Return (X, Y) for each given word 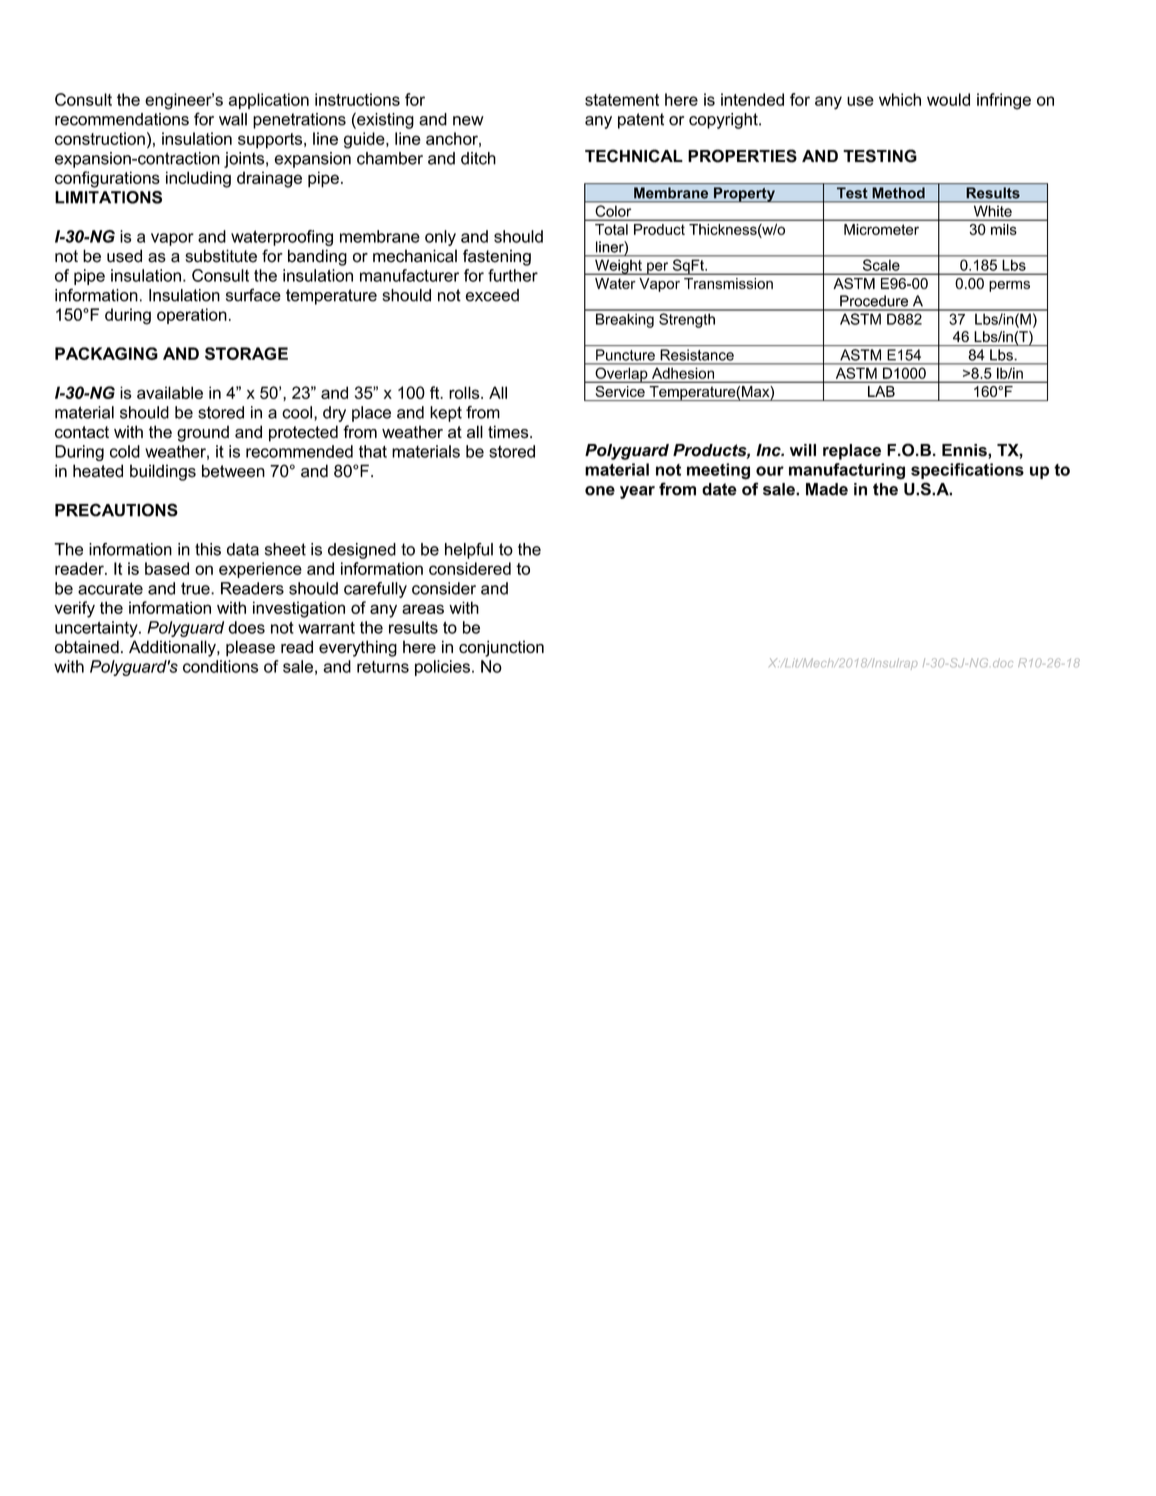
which (900, 99)
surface (253, 295)
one (600, 491)
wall (233, 119)
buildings (163, 472)
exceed (492, 295)
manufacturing (847, 471)
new (468, 121)
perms (1009, 286)
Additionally (173, 648)
